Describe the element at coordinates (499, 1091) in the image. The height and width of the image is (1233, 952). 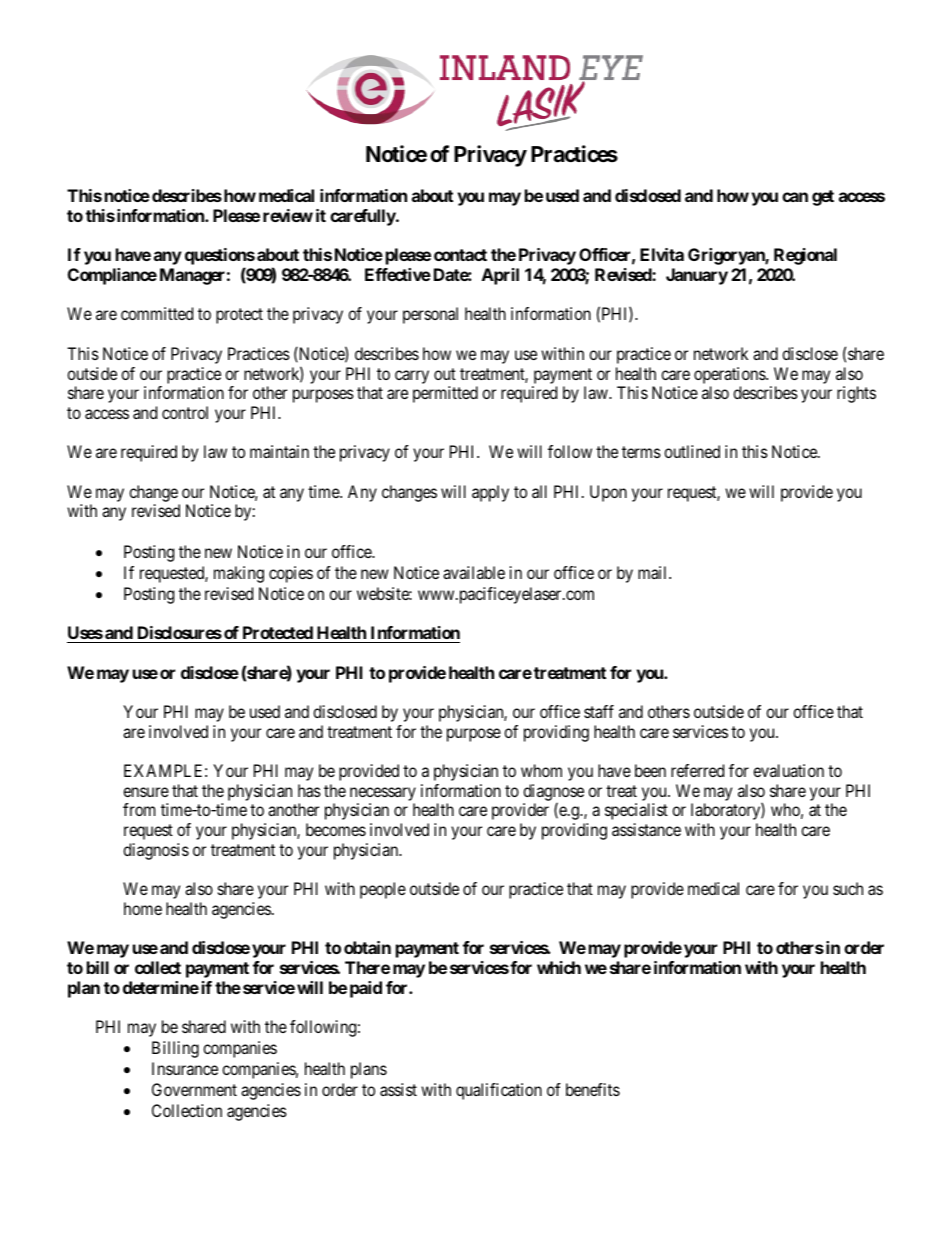
I see `qualification` at that location.
